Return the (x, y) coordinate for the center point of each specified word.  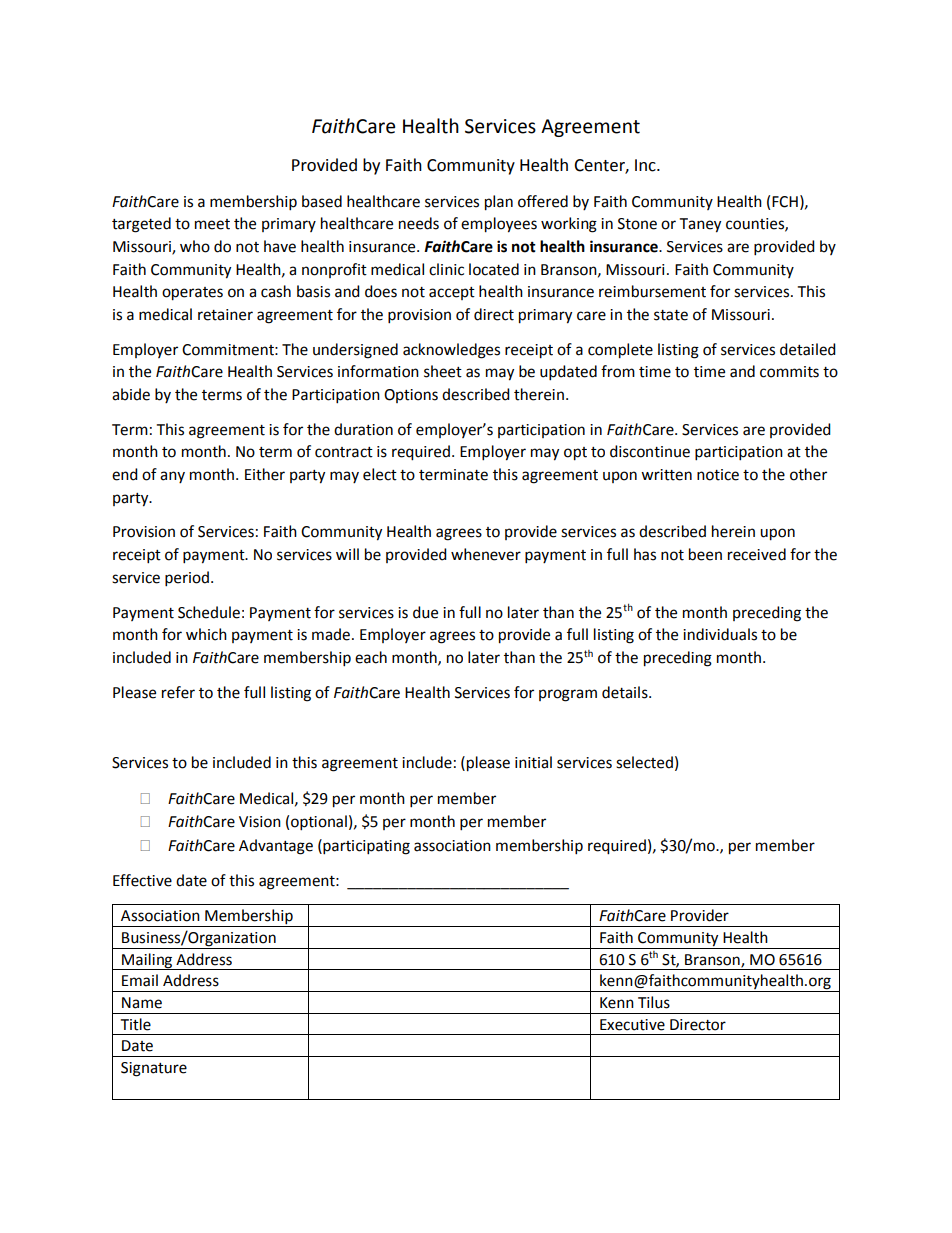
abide (131, 394)
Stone (637, 224)
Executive (632, 1025)
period (187, 579)
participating (365, 847)
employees (499, 225)
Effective (142, 880)
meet (212, 224)
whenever (486, 554)
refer (178, 692)
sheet (443, 371)
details (626, 692)
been (705, 554)
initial (533, 762)
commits (789, 372)
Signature (154, 1069)
